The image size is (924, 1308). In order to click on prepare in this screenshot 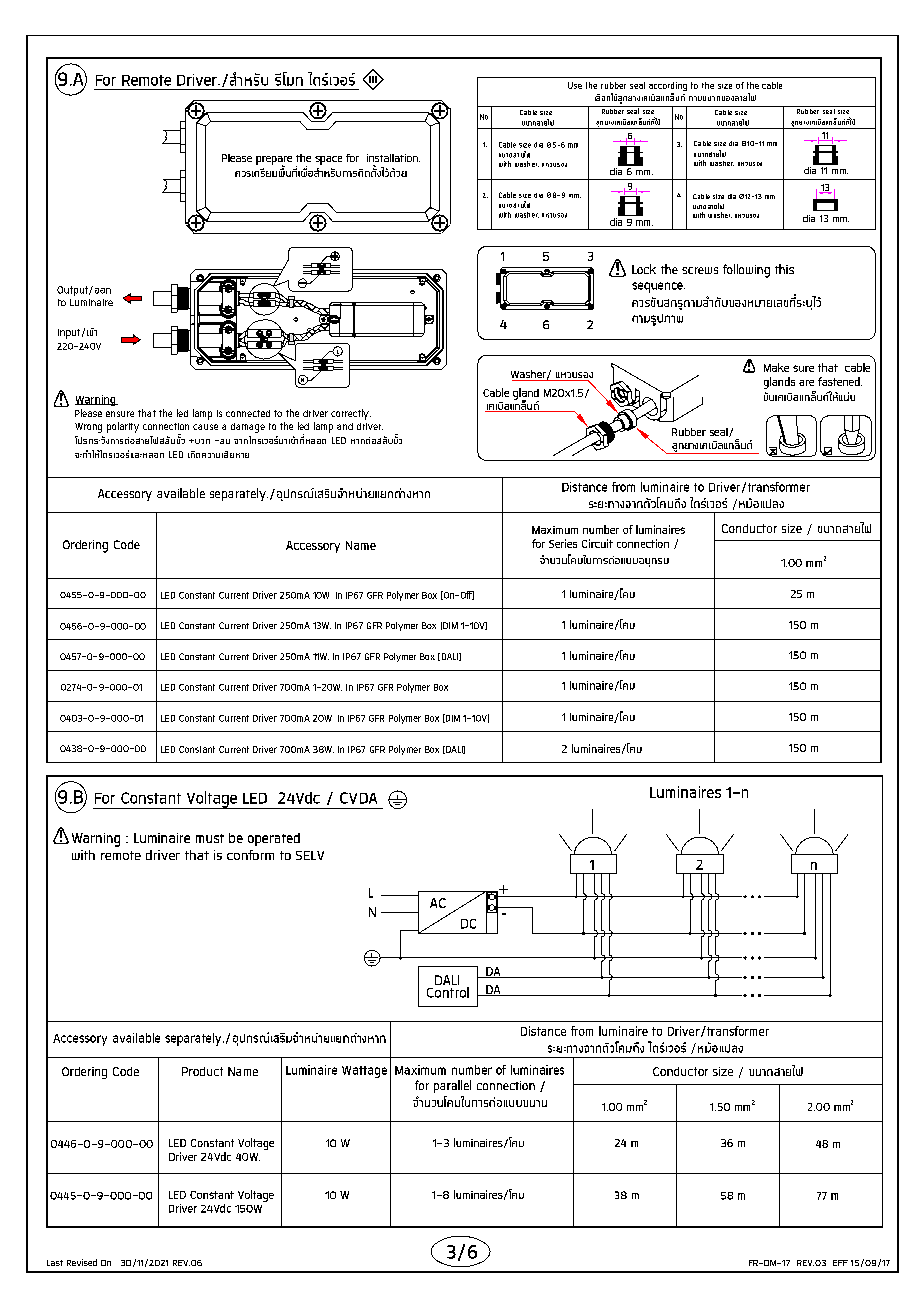, I will do `click(274, 161)`.
